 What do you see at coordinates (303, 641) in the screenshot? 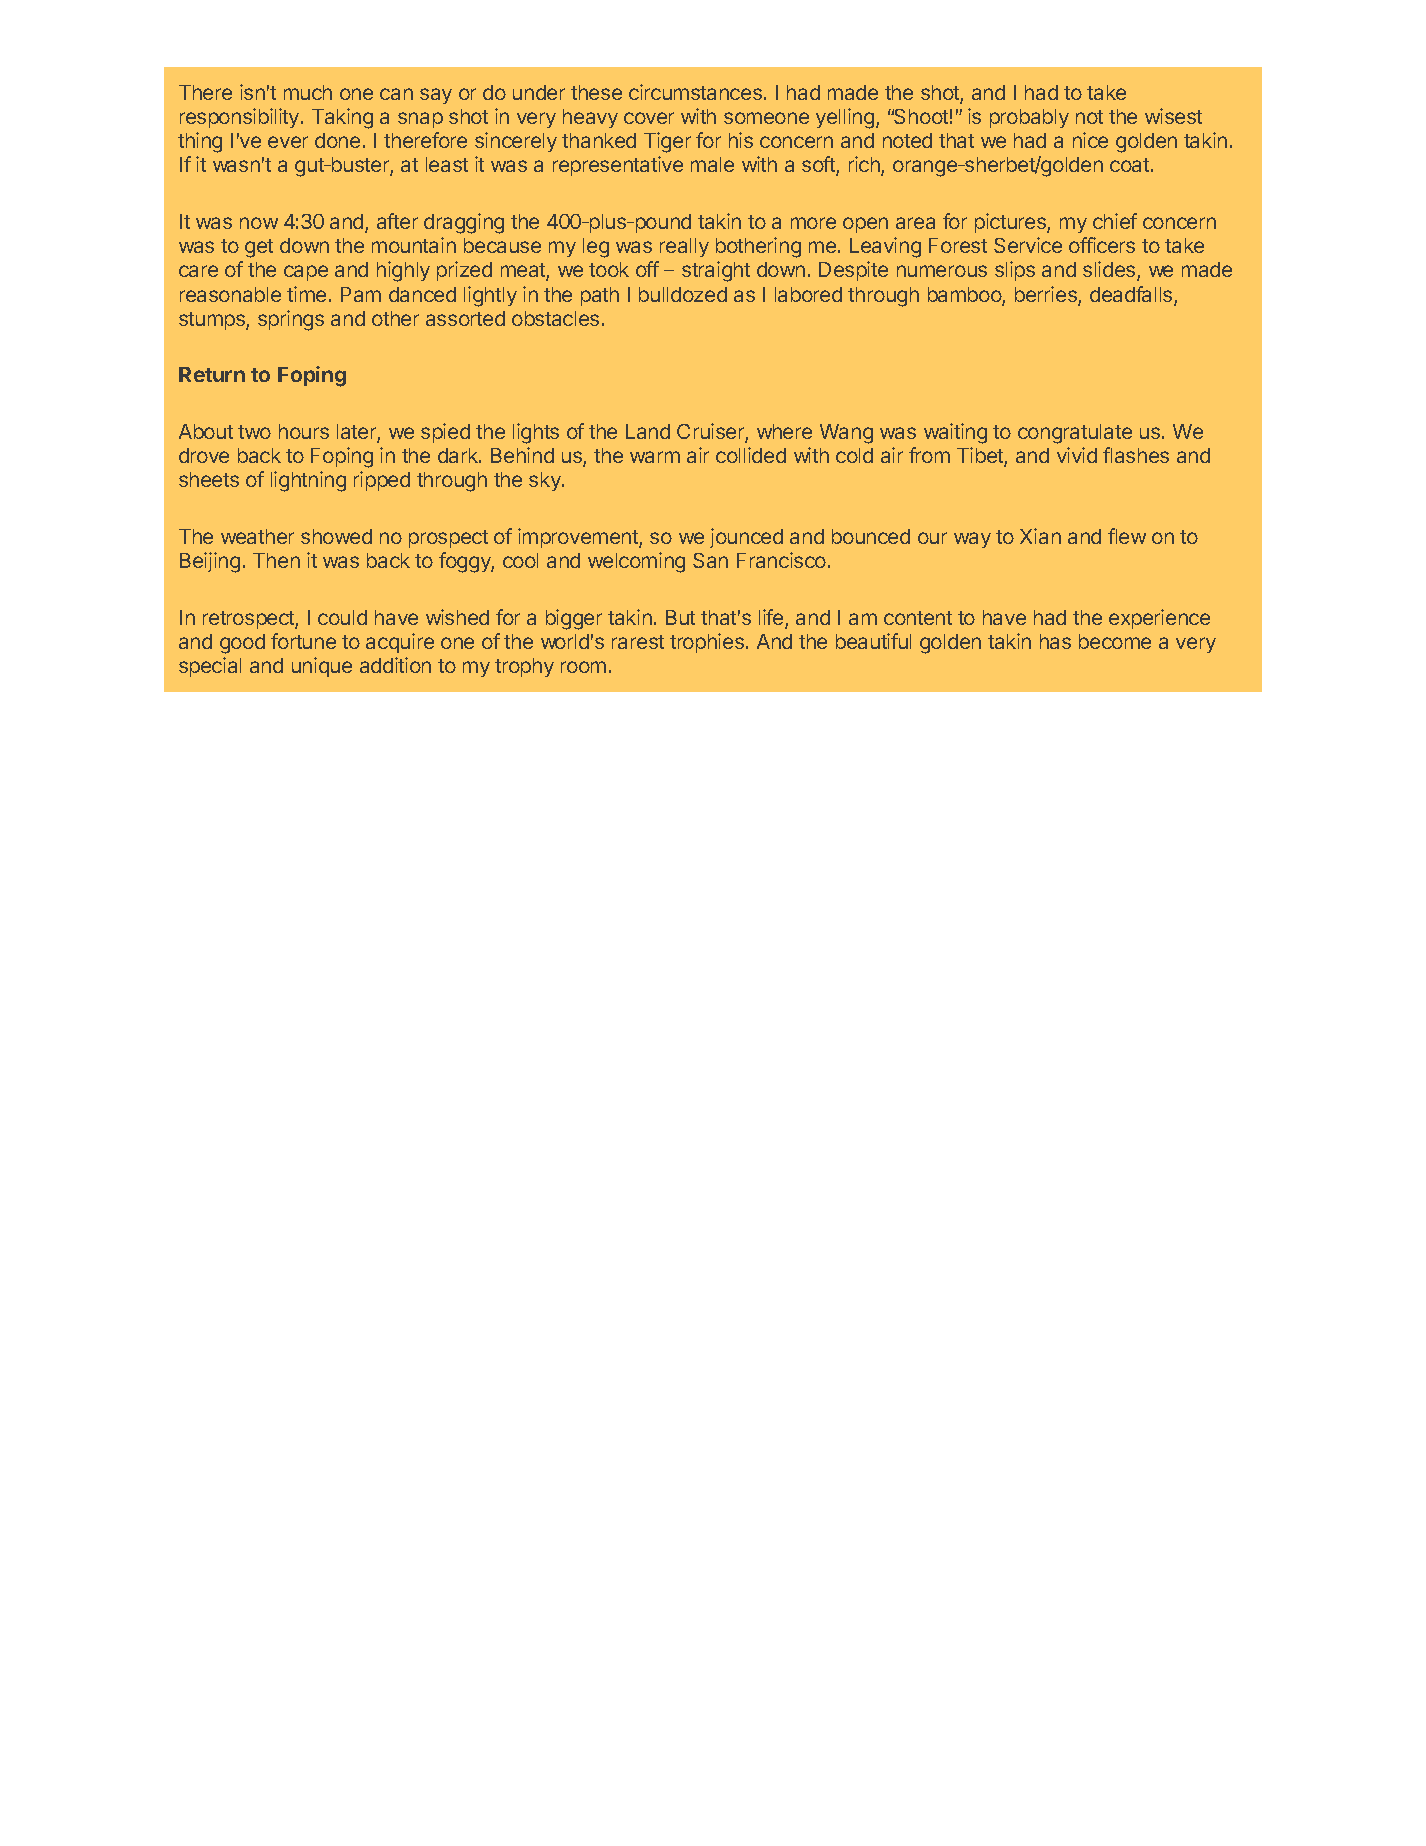
I see `fortune` at bounding box center [303, 641].
